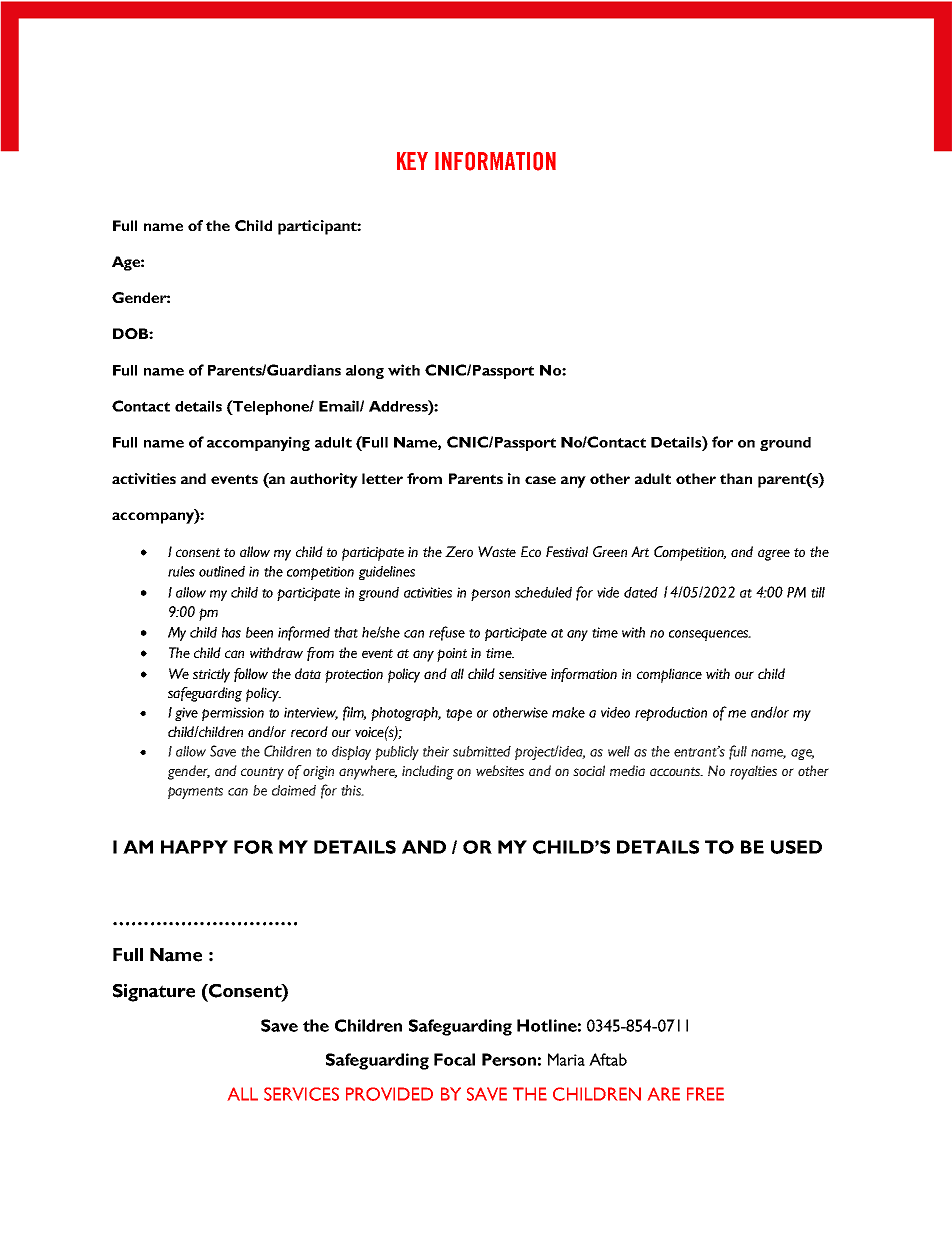  I want to click on has, so click(231, 632).
